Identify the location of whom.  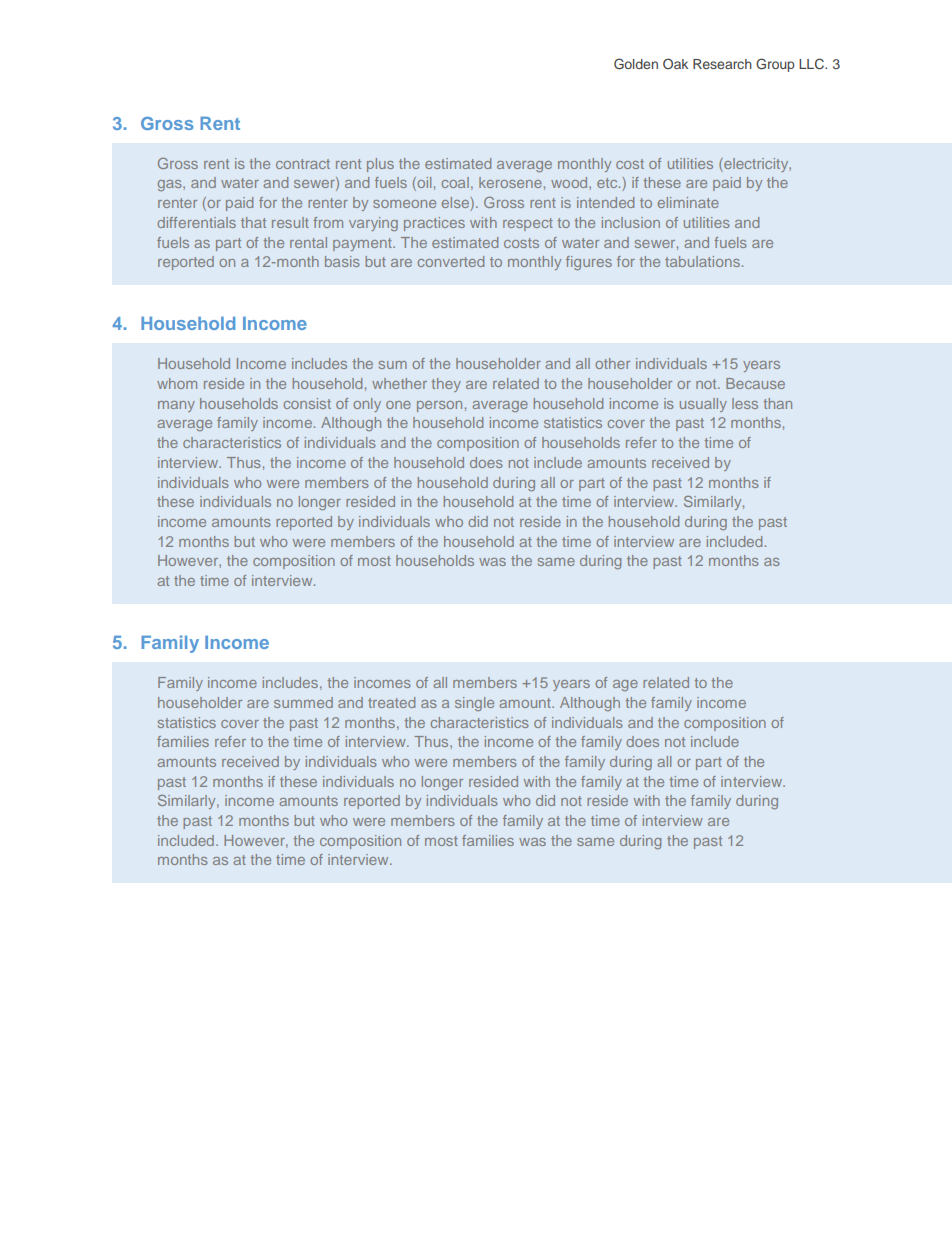
(177, 383).
